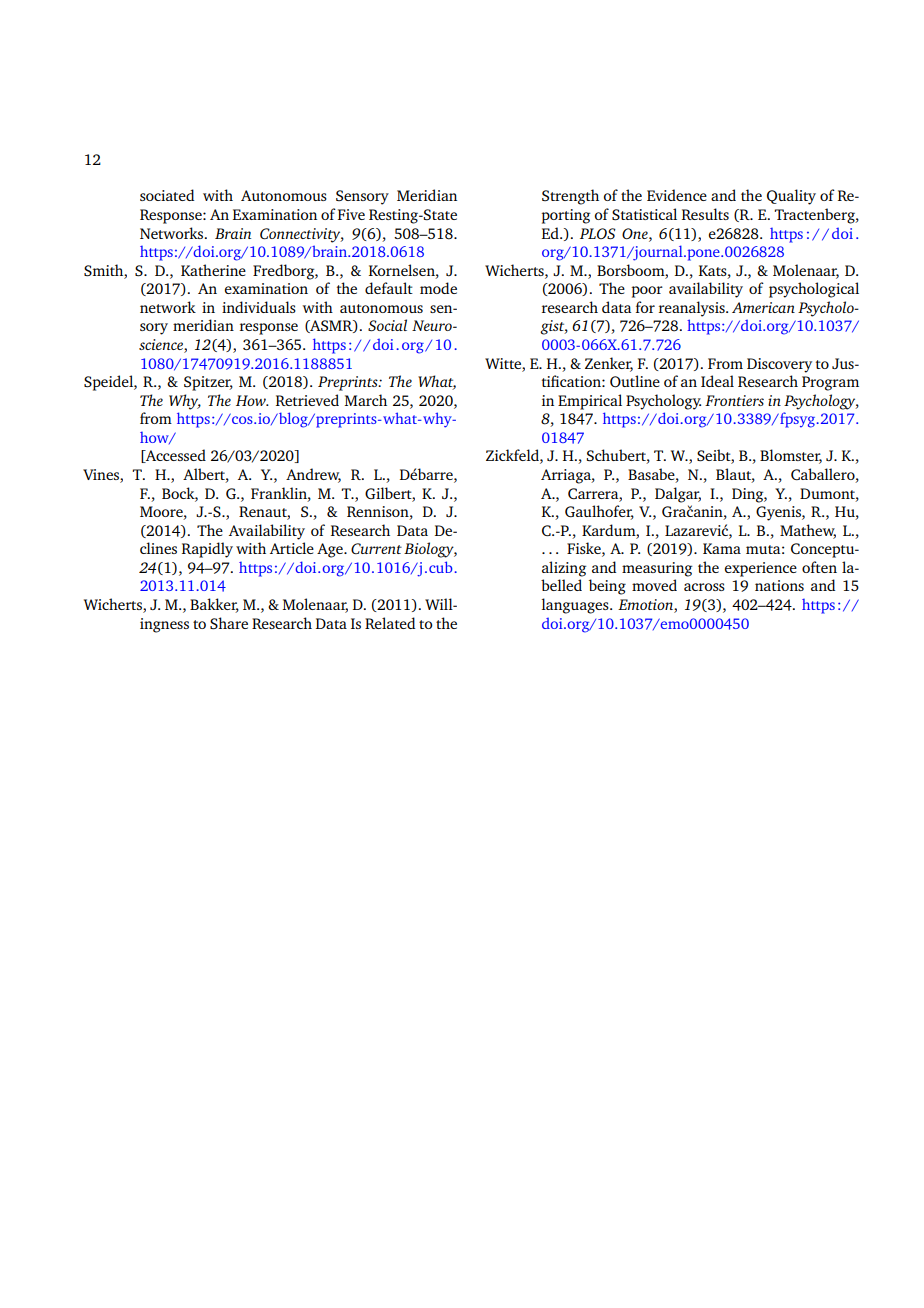  I want to click on Strength, so click(570, 197).
